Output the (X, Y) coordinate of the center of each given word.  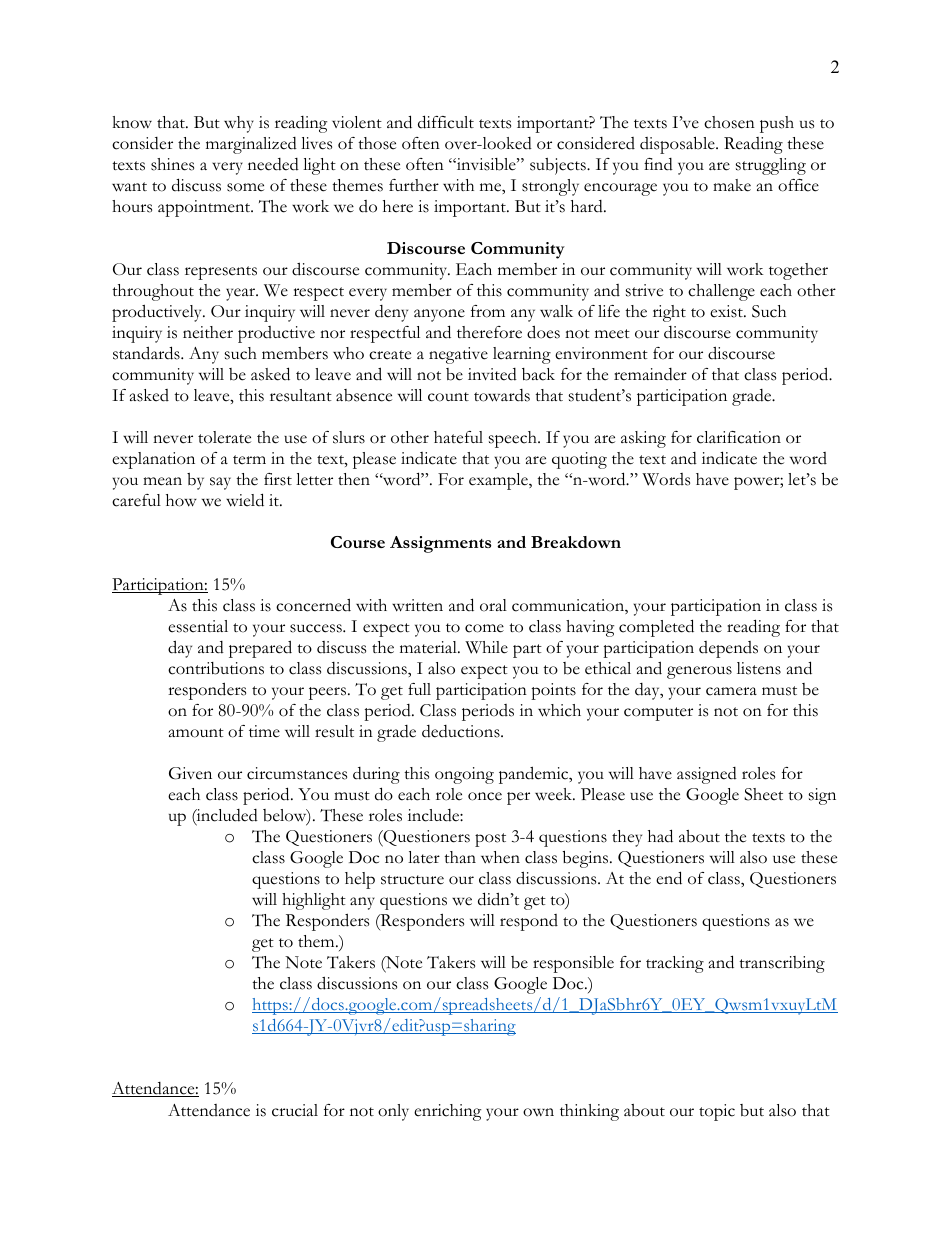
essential (198, 626)
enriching (447, 1112)
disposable (678, 145)
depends (728, 649)
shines (172, 164)
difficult (446, 122)
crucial (295, 1110)
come (484, 628)
